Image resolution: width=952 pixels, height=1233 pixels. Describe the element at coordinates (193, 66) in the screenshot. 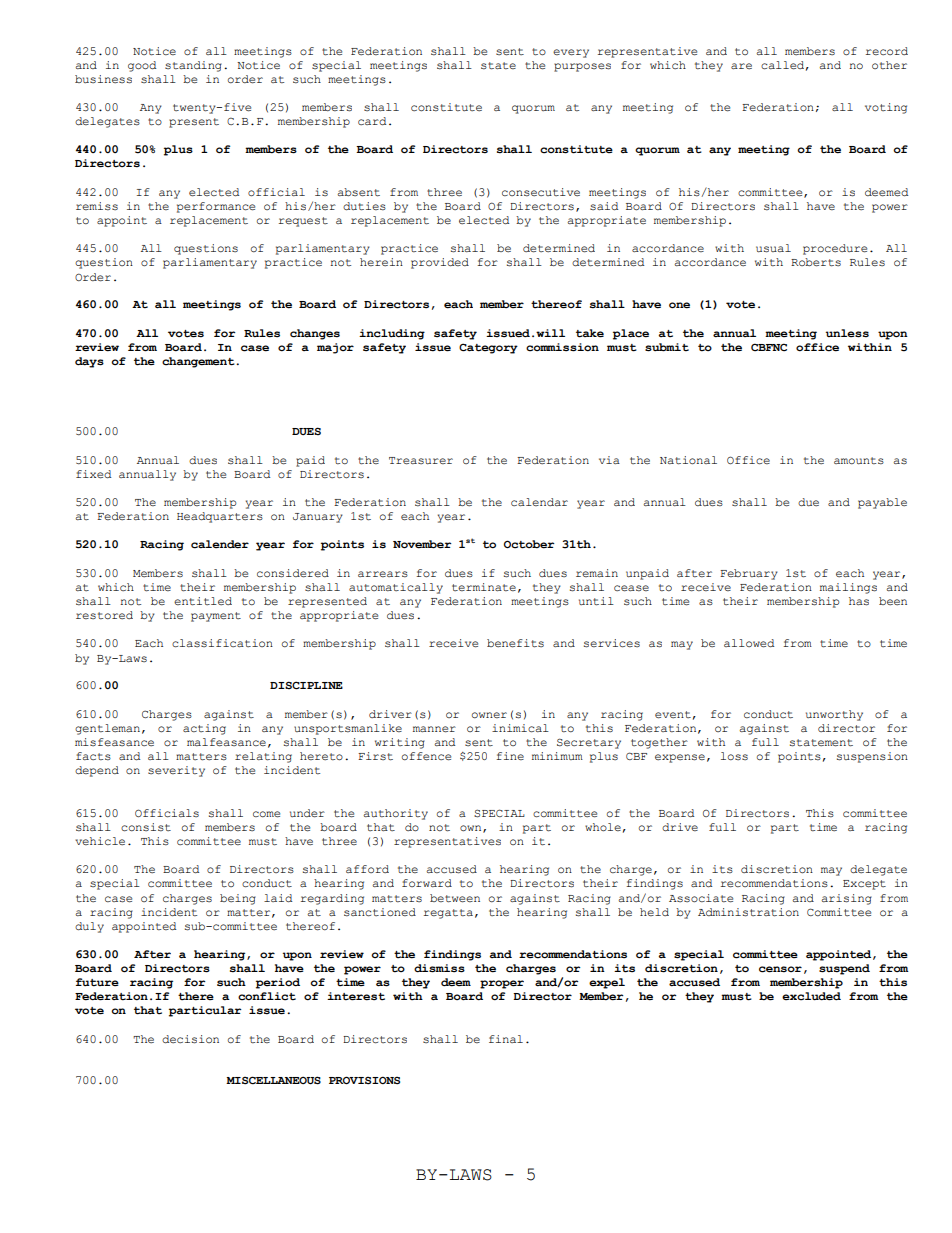

I see `standing` at that location.
